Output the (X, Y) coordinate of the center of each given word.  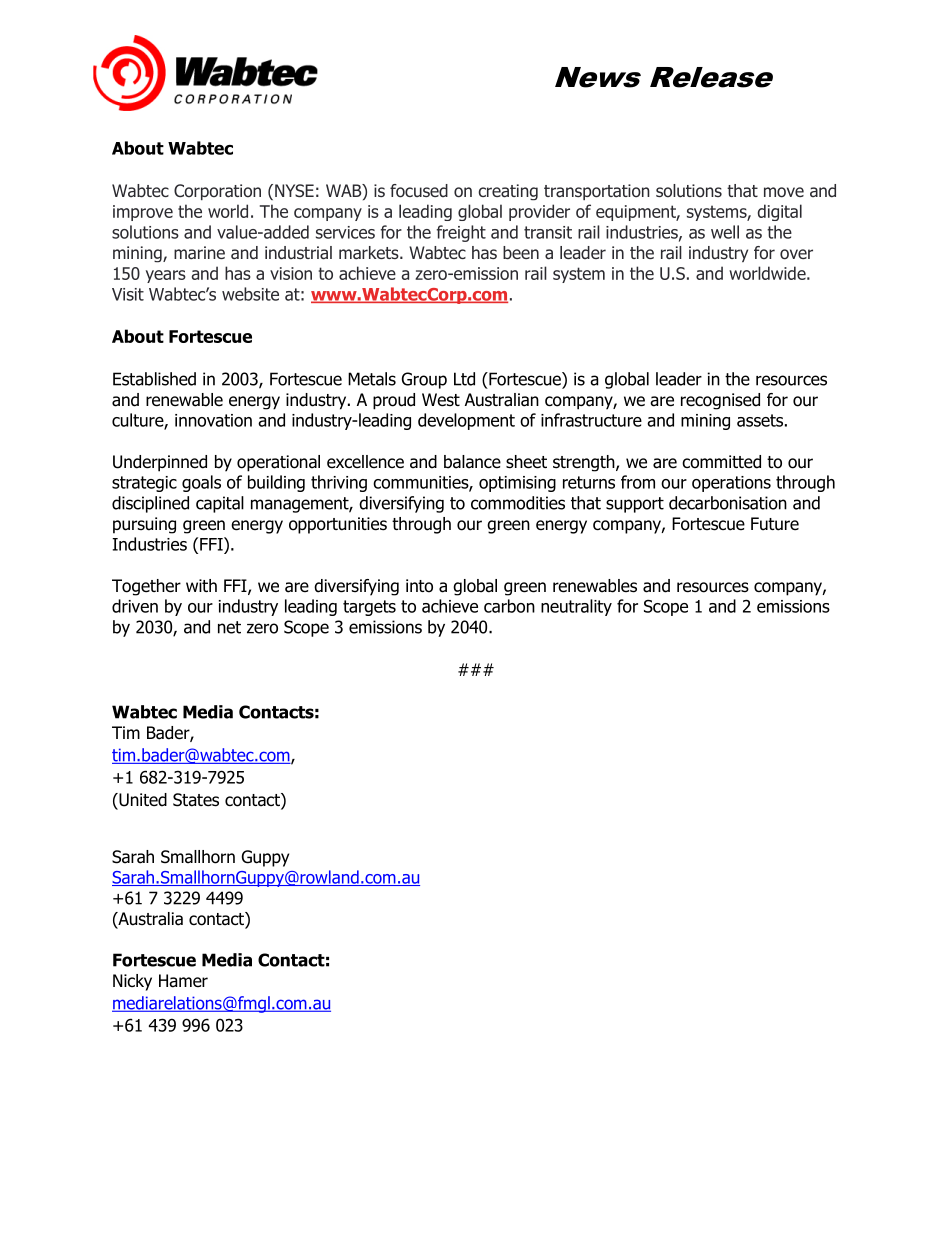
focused (419, 191)
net (229, 627)
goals (201, 483)
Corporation (217, 192)
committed (721, 462)
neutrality (576, 607)
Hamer (183, 981)
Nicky (132, 982)
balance (472, 462)
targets (369, 608)
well (725, 232)
